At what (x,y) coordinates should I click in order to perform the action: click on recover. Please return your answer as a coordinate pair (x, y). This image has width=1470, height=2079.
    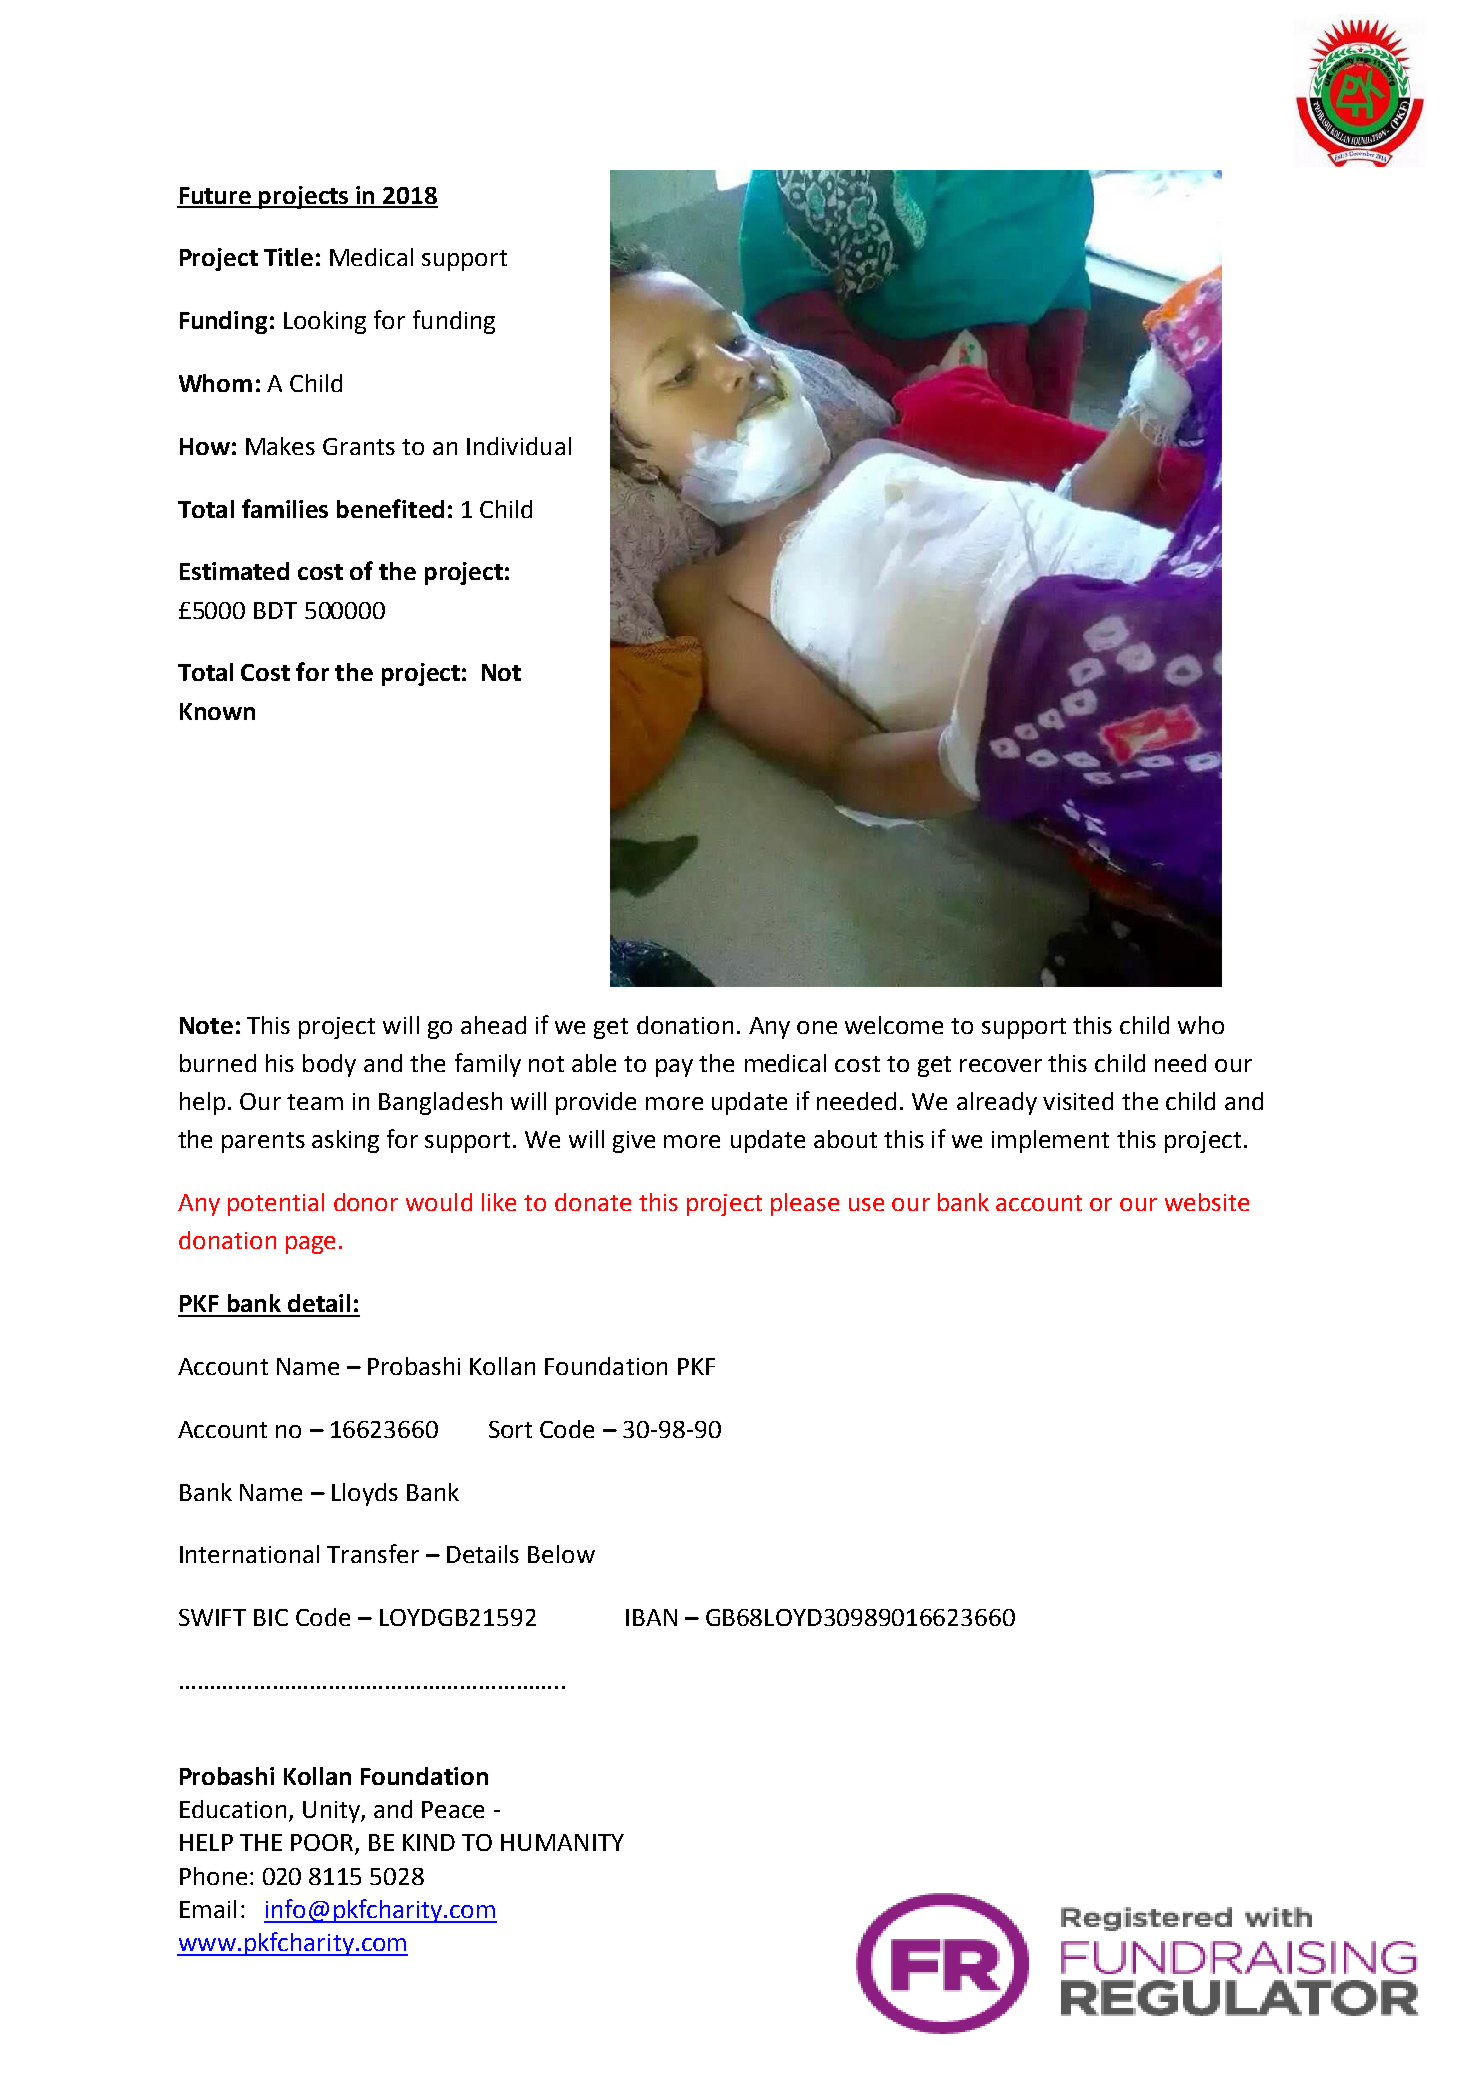
    Looking at the image, I should click on (1001, 1065).
